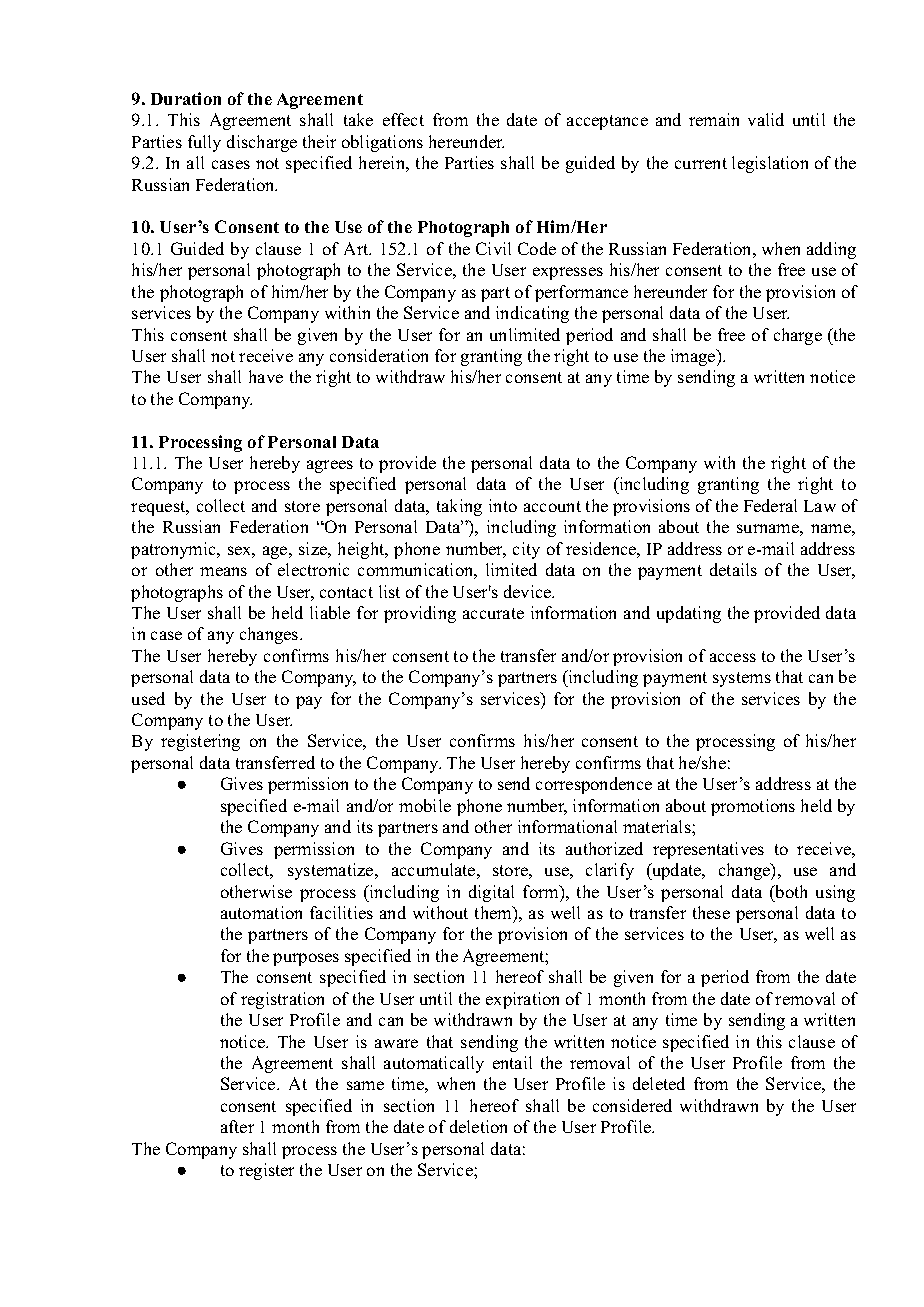  Describe the element at coordinates (503, 505) in the screenshot. I see `into` at that location.
